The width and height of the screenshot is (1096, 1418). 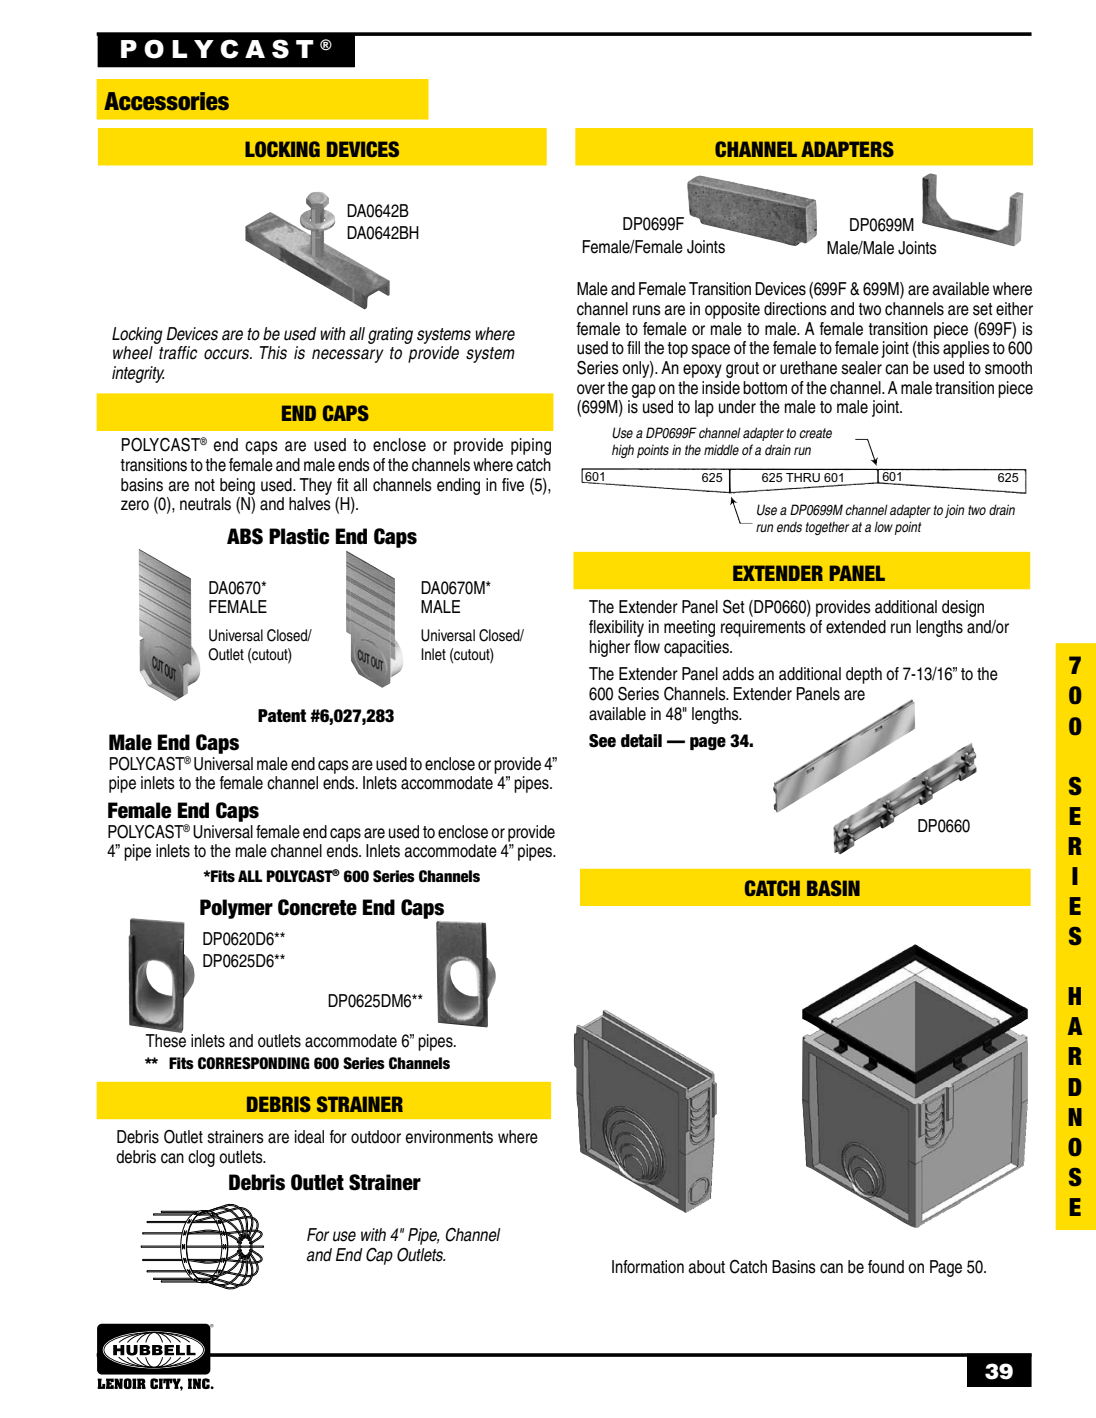 I want to click on clog, so click(x=201, y=1158).
